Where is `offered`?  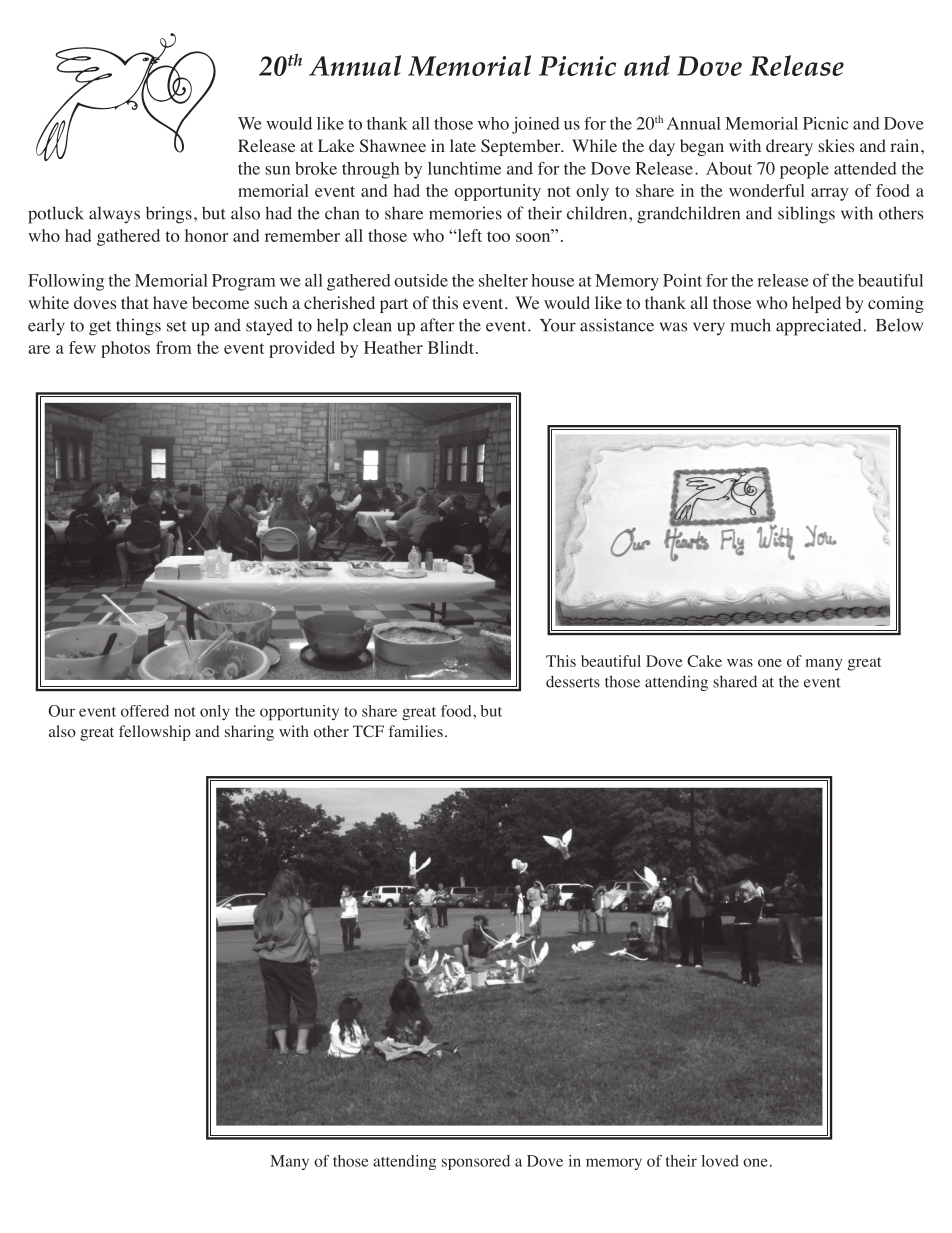 offered is located at coordinates (145, 711).
